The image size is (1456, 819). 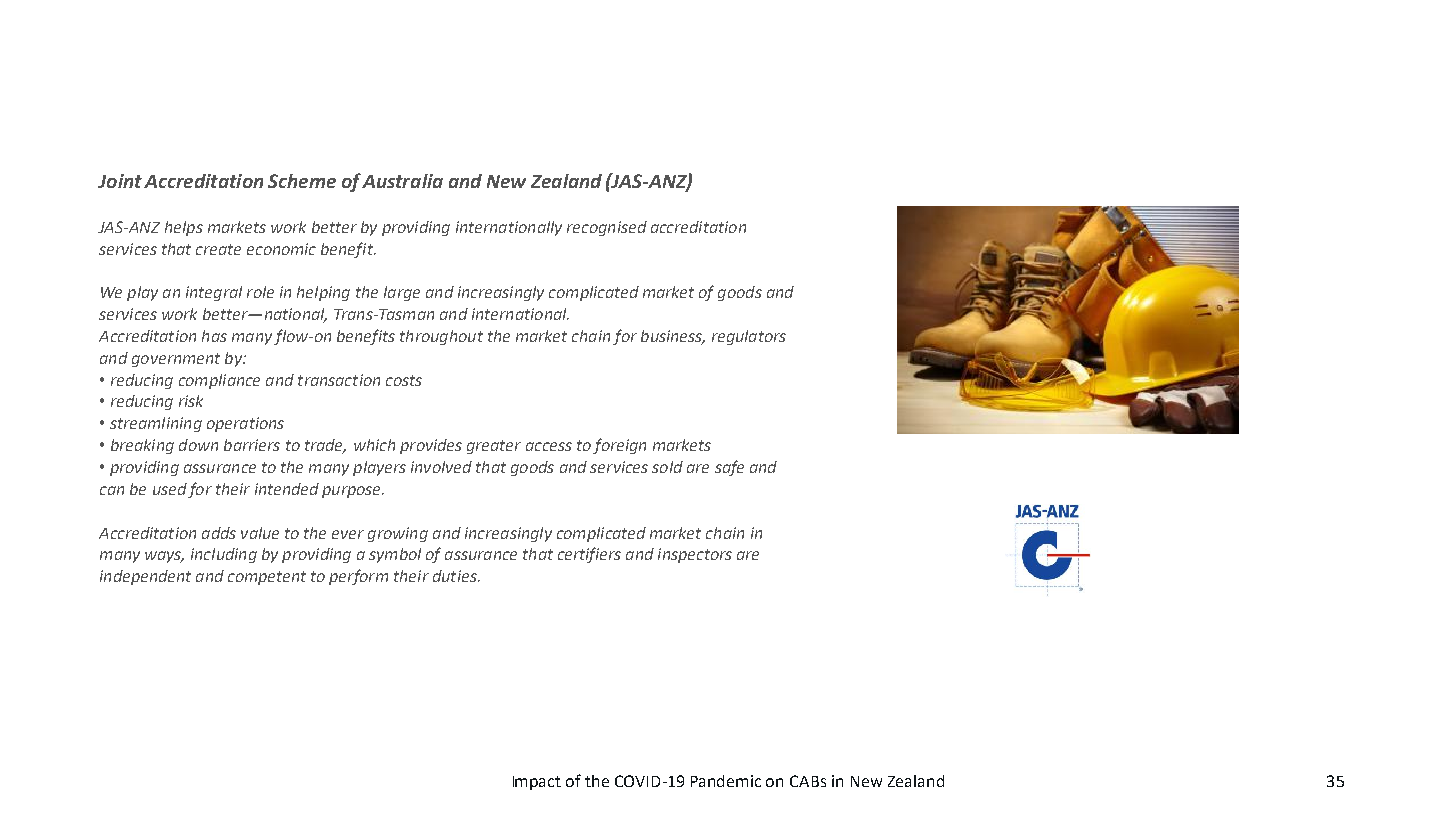 What do you see at coordinates (537, 783) in the screenshot?
I see `Impact` at bounding box center [537, 783].
